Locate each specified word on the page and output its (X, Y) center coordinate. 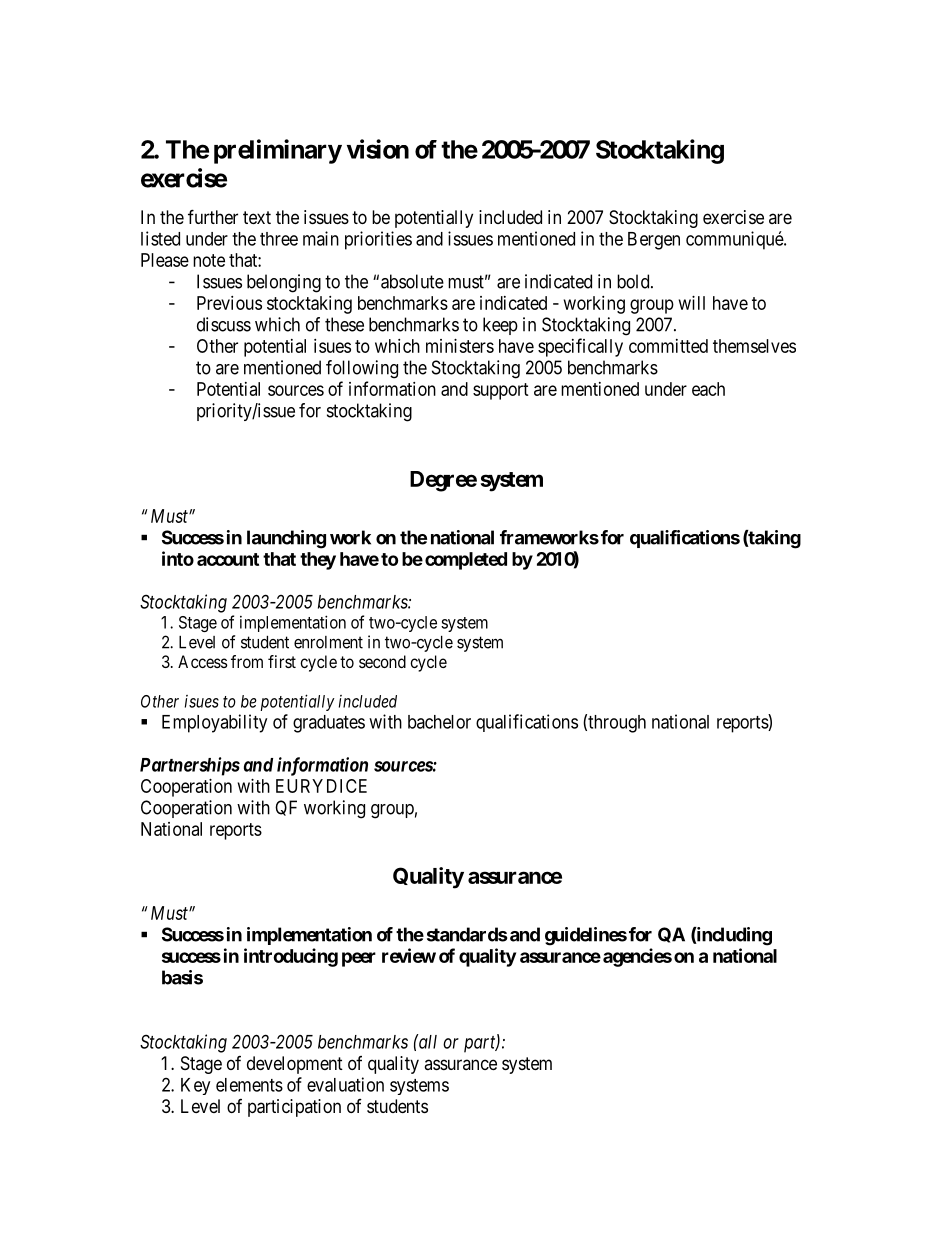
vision (378, 149)
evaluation (345, 1084)
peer (359, 959)
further (213, 216)
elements (249, 1085)
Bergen (654, 241)
